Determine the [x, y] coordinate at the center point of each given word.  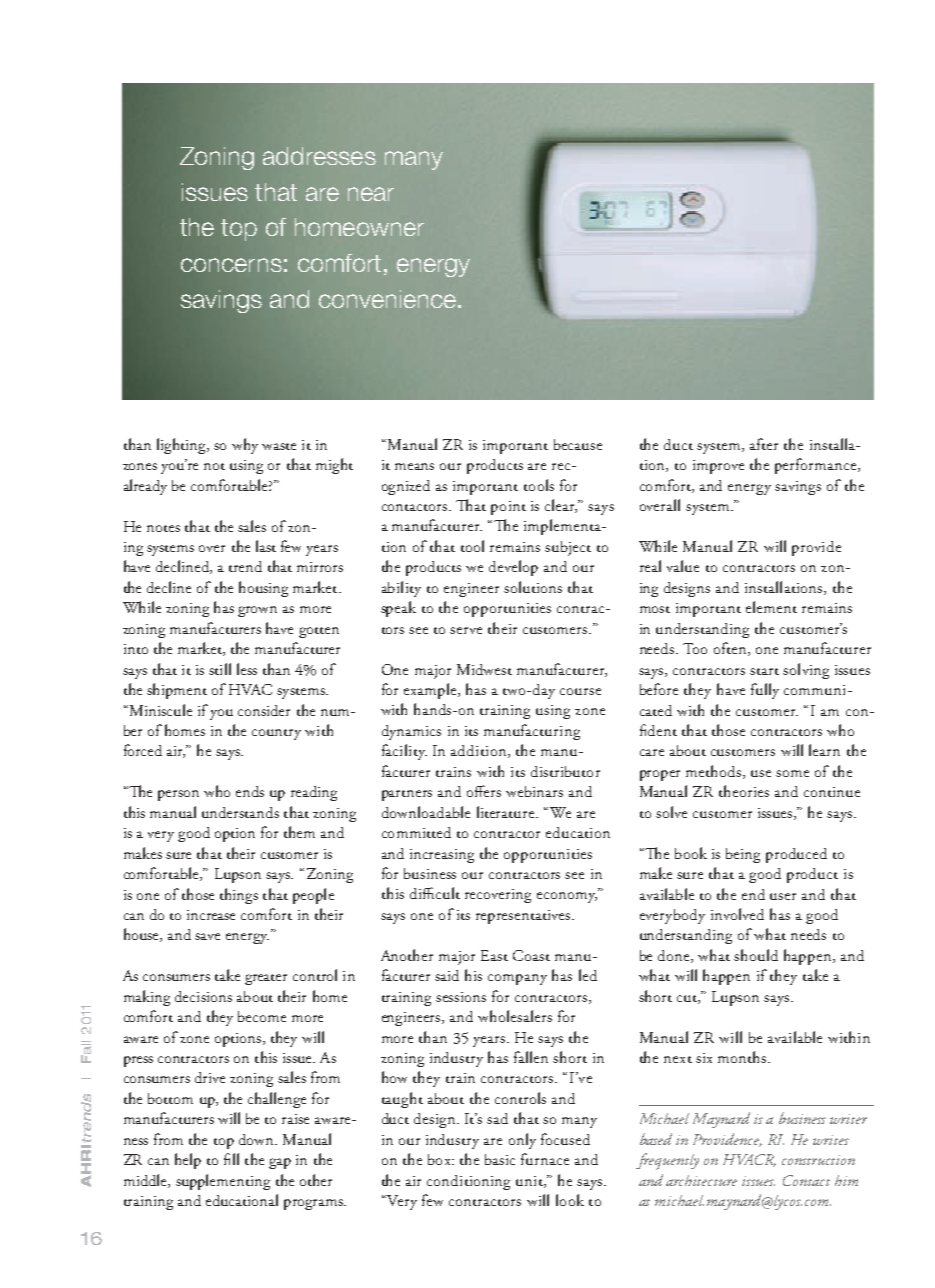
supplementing [223, 1182]
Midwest [484, 669]
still [220, 669]
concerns [231, 265]
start [764, 671]
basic [500, 1159]
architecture [701, 1180]
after [764, 444]
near [371, 194]
